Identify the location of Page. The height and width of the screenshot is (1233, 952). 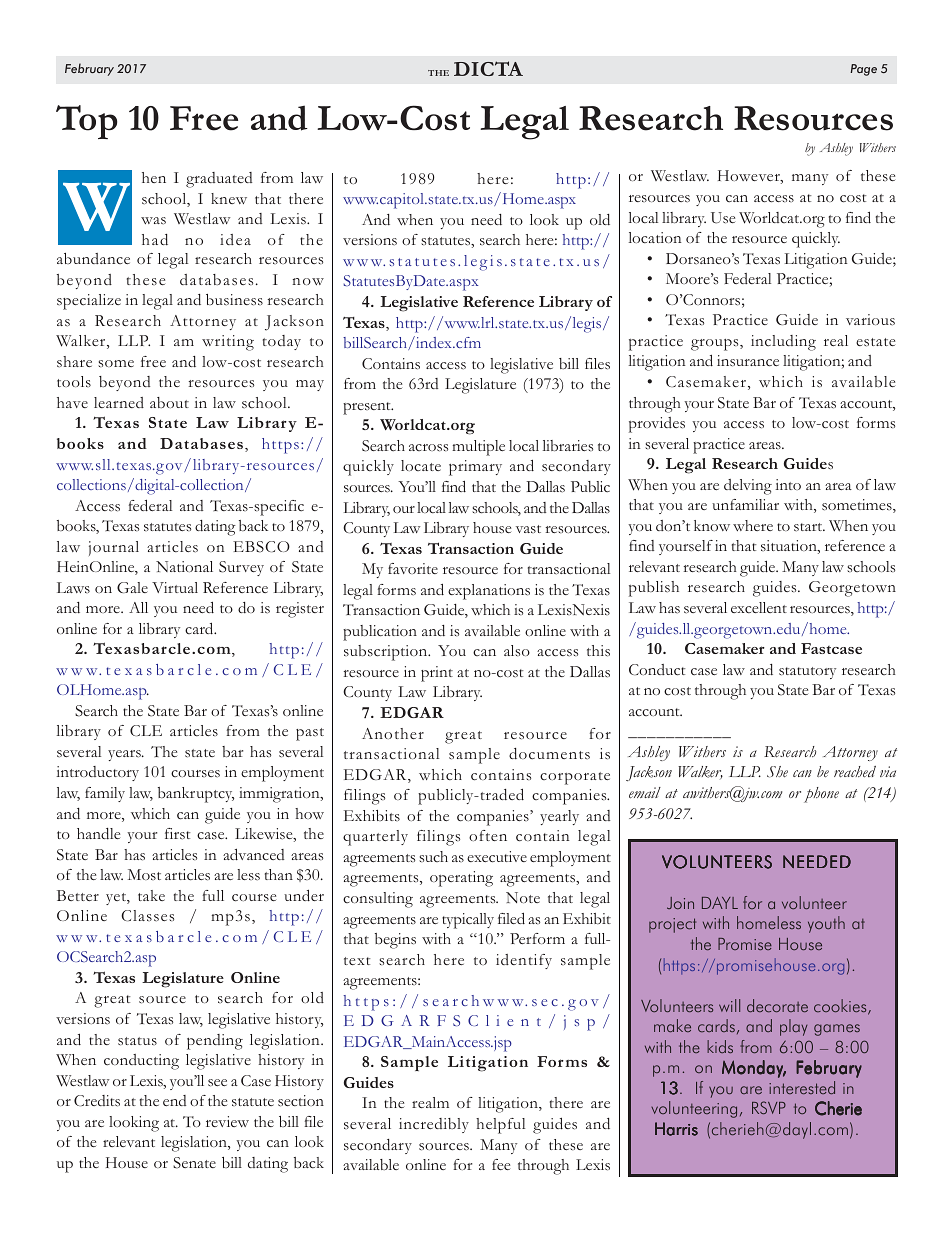
(863, 70).
